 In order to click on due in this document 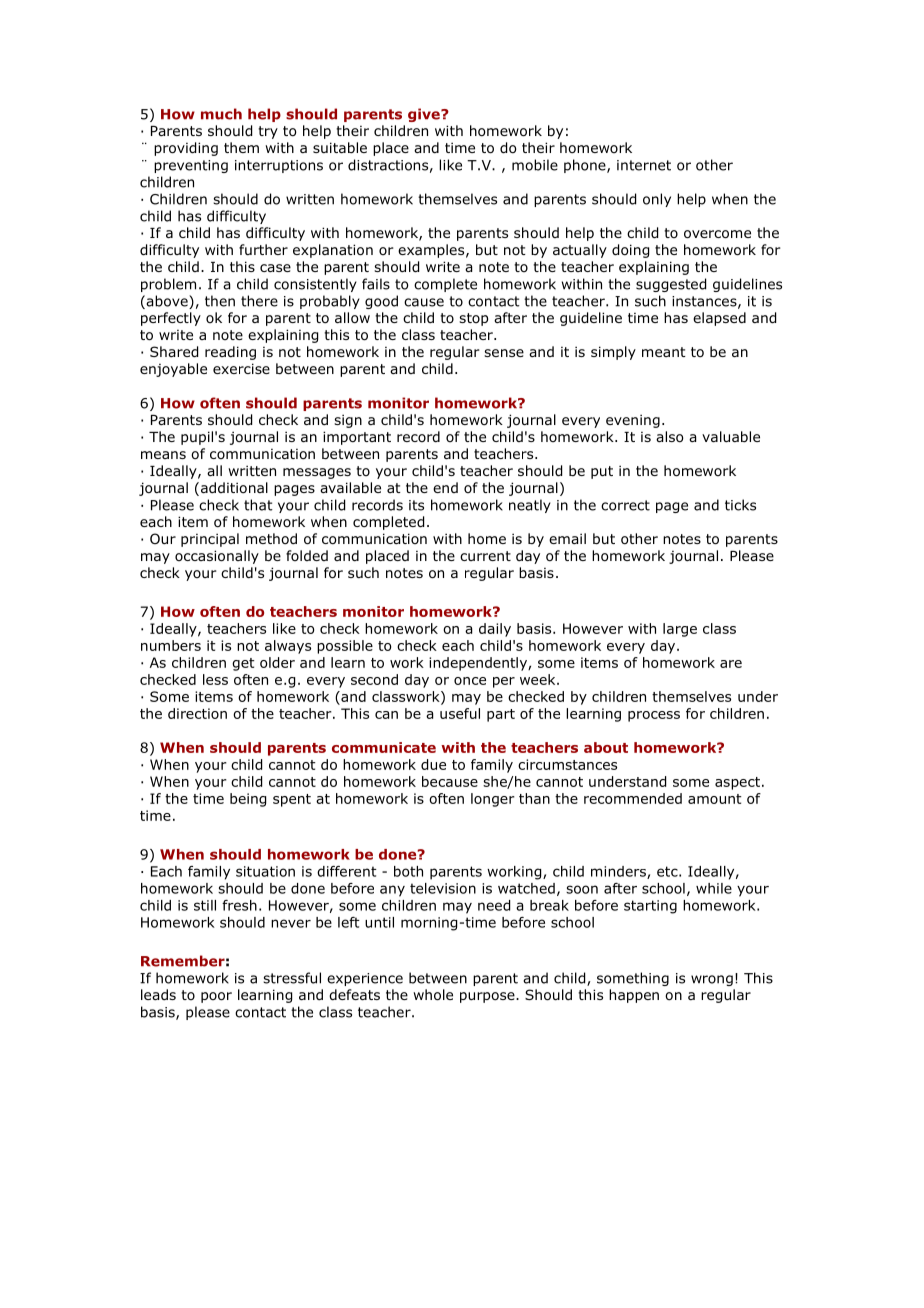, I will do `click(433, 764)`.
